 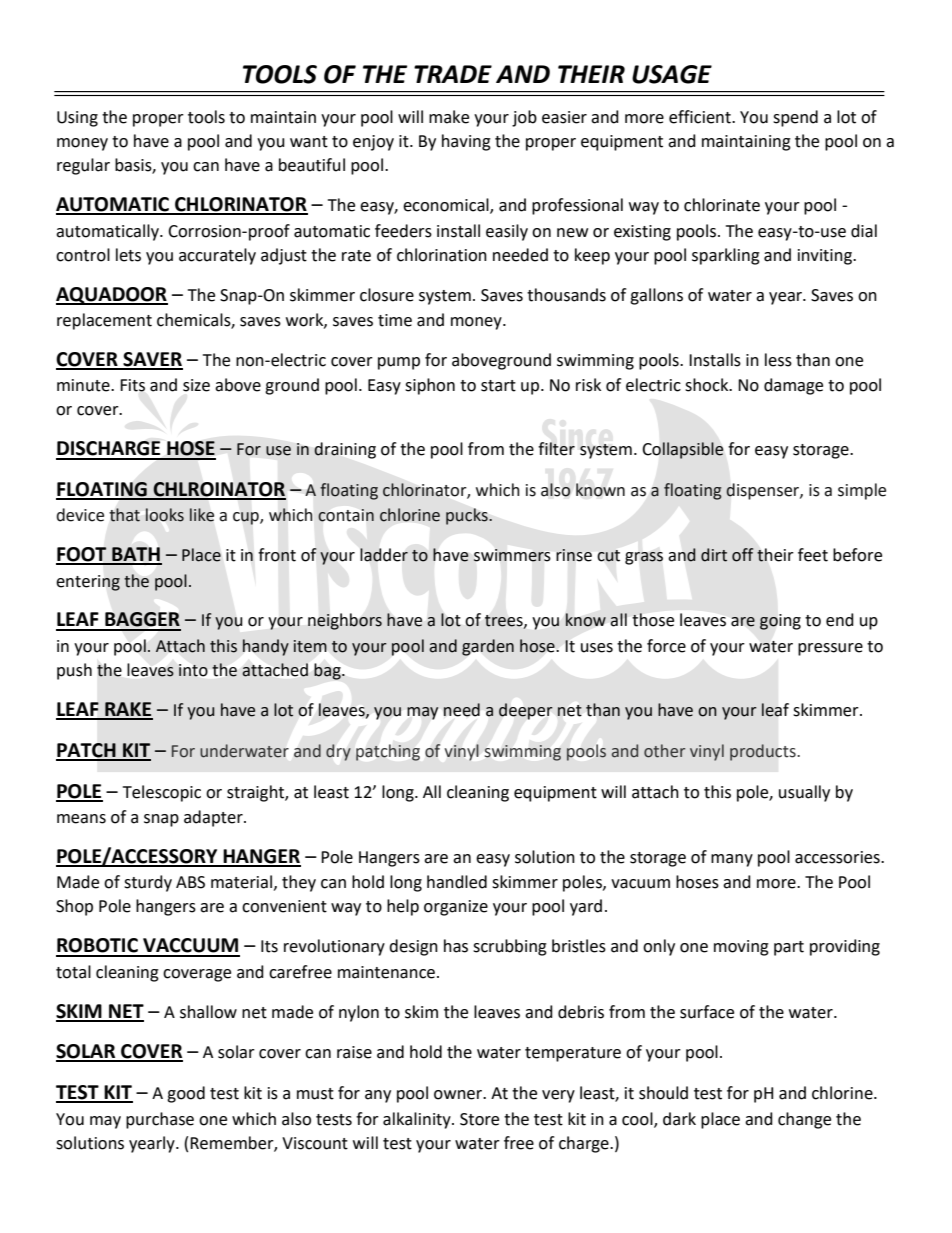 I want to click on garden, so click(x=488, y=647).
